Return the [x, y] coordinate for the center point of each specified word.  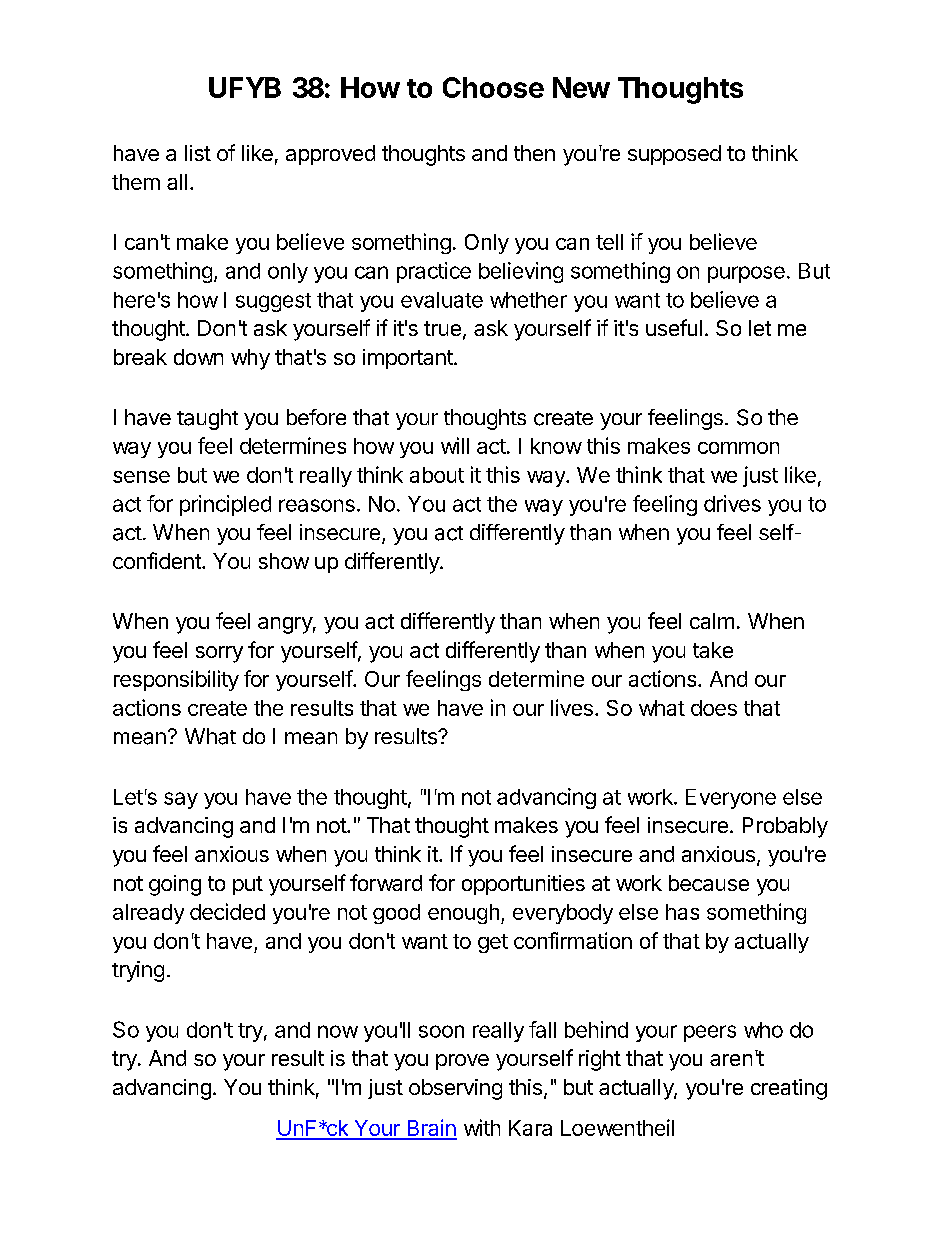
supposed [674, 155]
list [198, 153]
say [181, 800]
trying [138, 971]
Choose [493, 87]
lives [572, 707]
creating [789, 1089]
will [455, 445]
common [738, 448]
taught [207, 419]
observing [455, 1089]
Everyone [731, 799]
